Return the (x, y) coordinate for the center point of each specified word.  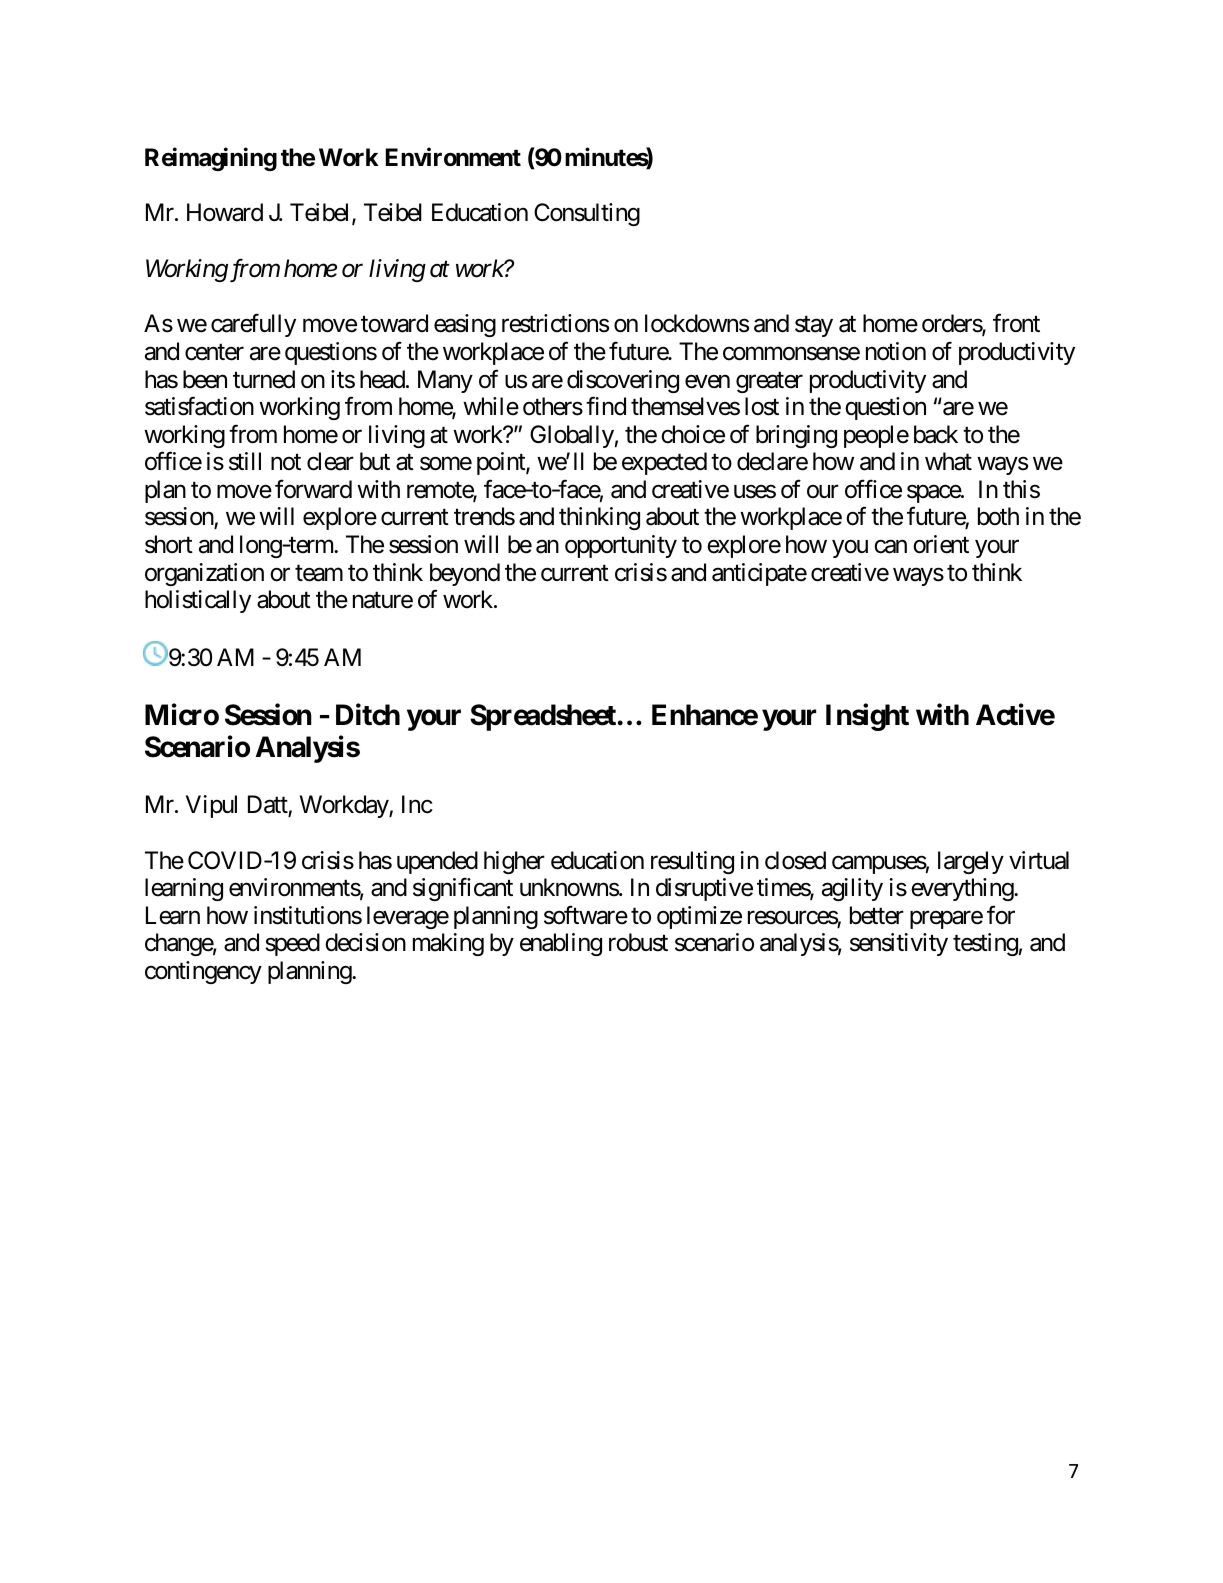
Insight (867, 717)
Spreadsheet (543, 717)
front (1016, 323)
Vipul (211, 806)
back (936, 434)
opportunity (621, 546)
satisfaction (199, 406)
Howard (225, 212)
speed (292, 944)
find (606, 406)
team (319, 573)
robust (638, 942)
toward (394, 323)
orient (941, 544)
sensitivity (899, 944)
